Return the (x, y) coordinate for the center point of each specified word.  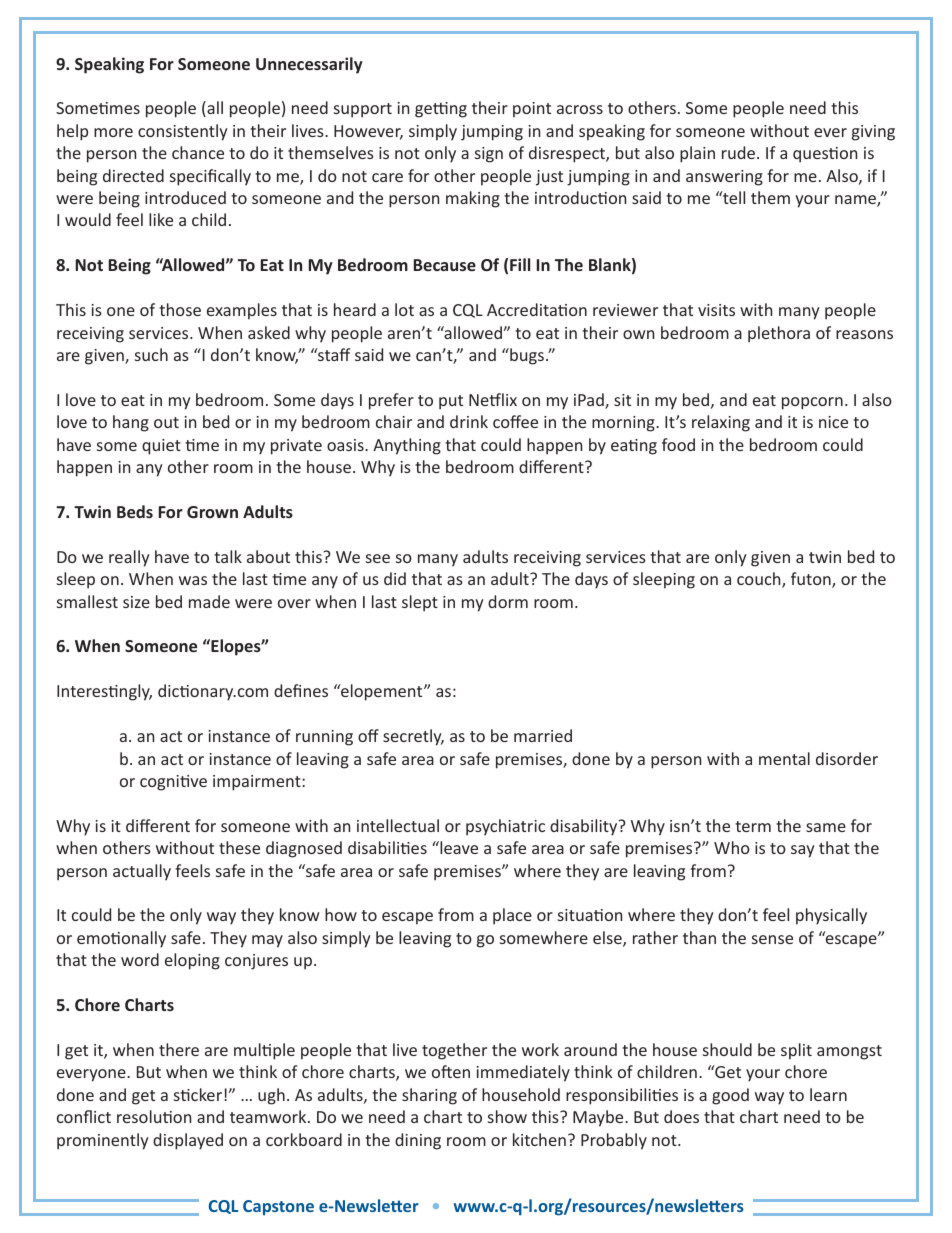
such (151, 354)
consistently (183, 132)
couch (760, 580)
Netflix (493, 399)
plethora (779, 334)
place (512, 916)
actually (142, 872)
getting (441, 110)
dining (418, 1141)
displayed (188, 1141)
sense (772, 939)
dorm (508, 601)
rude (740, 152)
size (136, 602)
